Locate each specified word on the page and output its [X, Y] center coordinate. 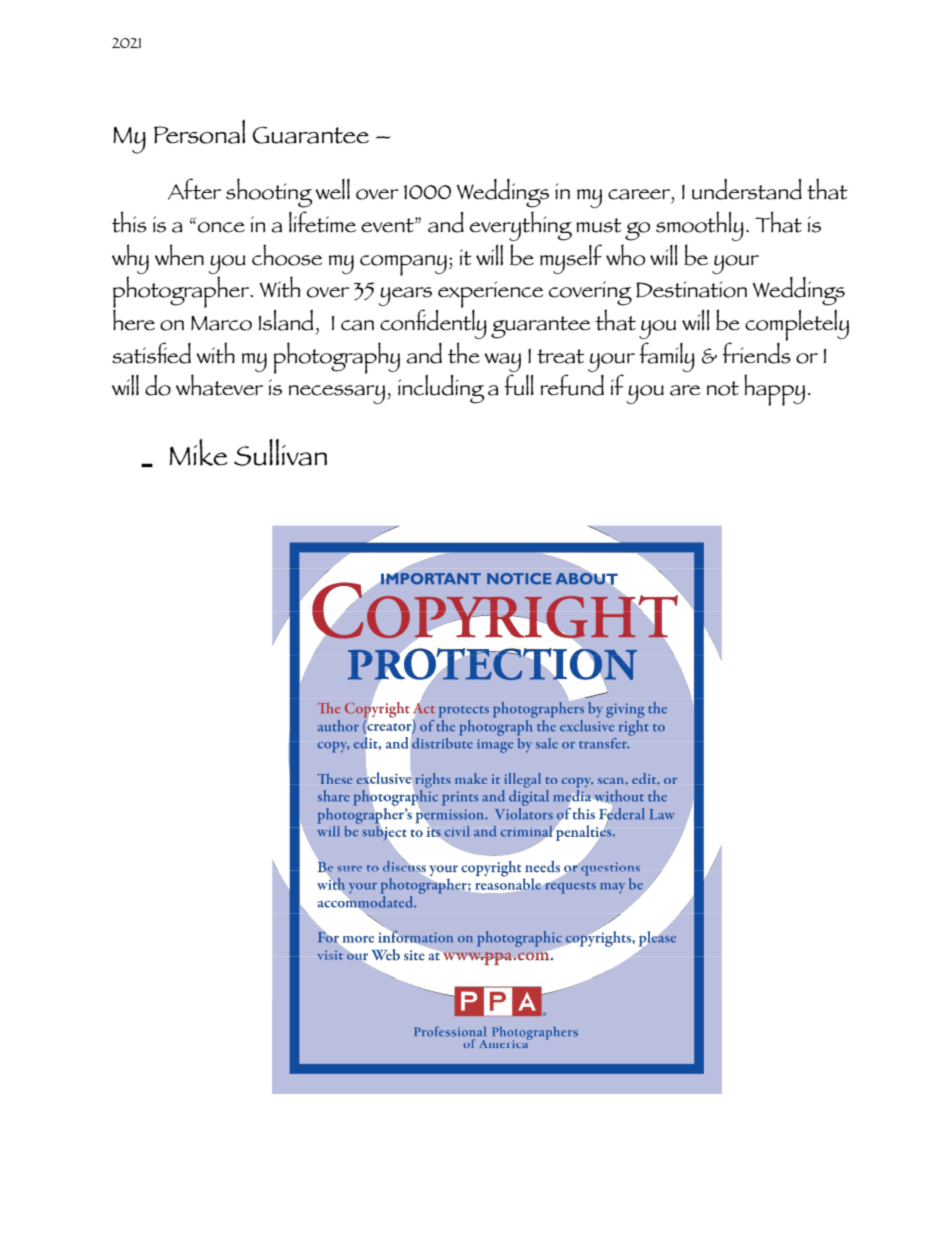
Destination [691, 289]
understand [747, 189]
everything [521, 226]
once [221, 227]
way [502, 362]
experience [489, 296]
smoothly [700, 226]
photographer [182, 293]
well [332, 189]
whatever [219, 385]
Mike [199, 452]
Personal [199, 132]
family [667, 357]
